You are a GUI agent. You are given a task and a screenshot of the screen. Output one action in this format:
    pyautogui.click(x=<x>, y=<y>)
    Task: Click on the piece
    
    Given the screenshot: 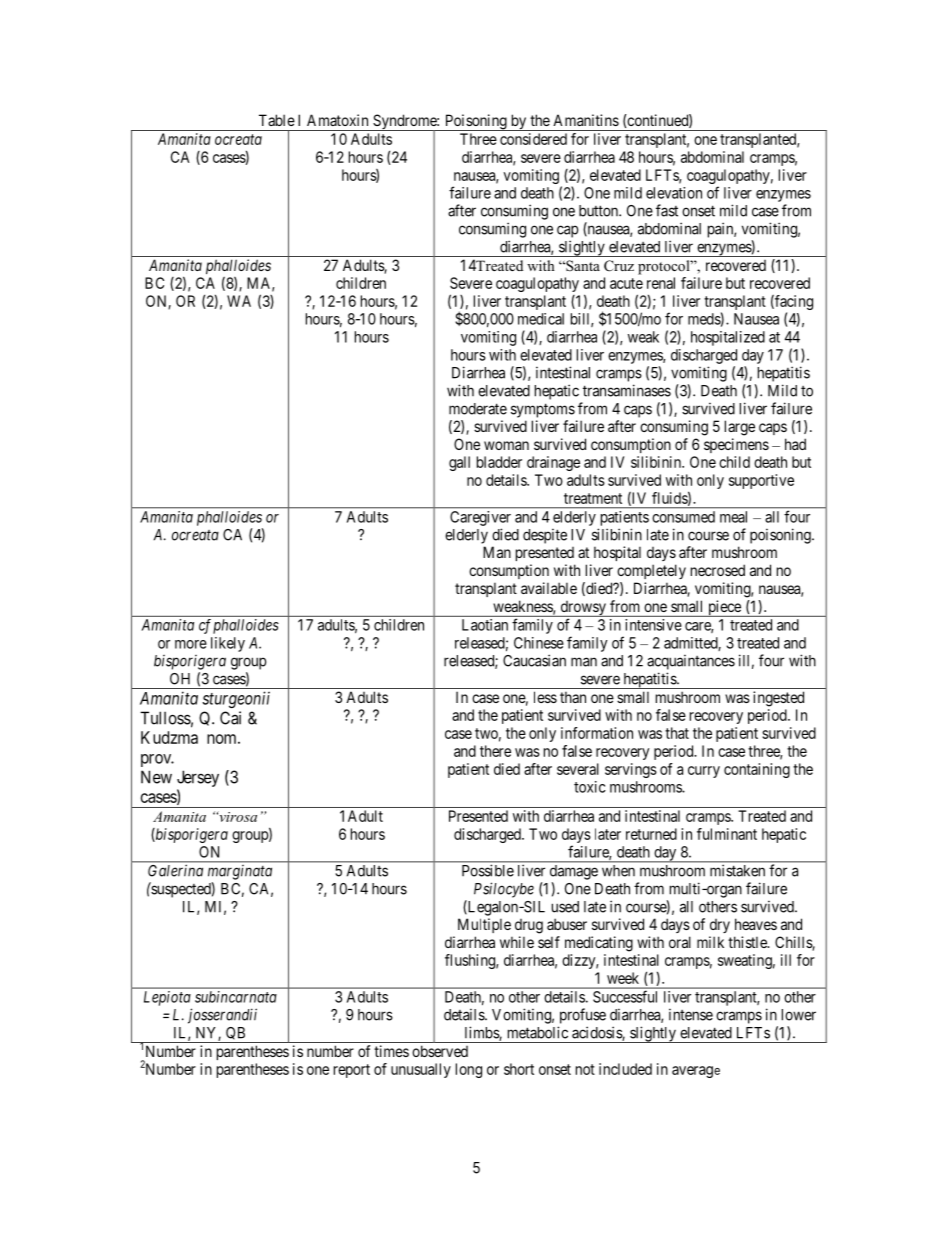 What is the action you would take?
    pyautogui.click(x=724, y=608)
